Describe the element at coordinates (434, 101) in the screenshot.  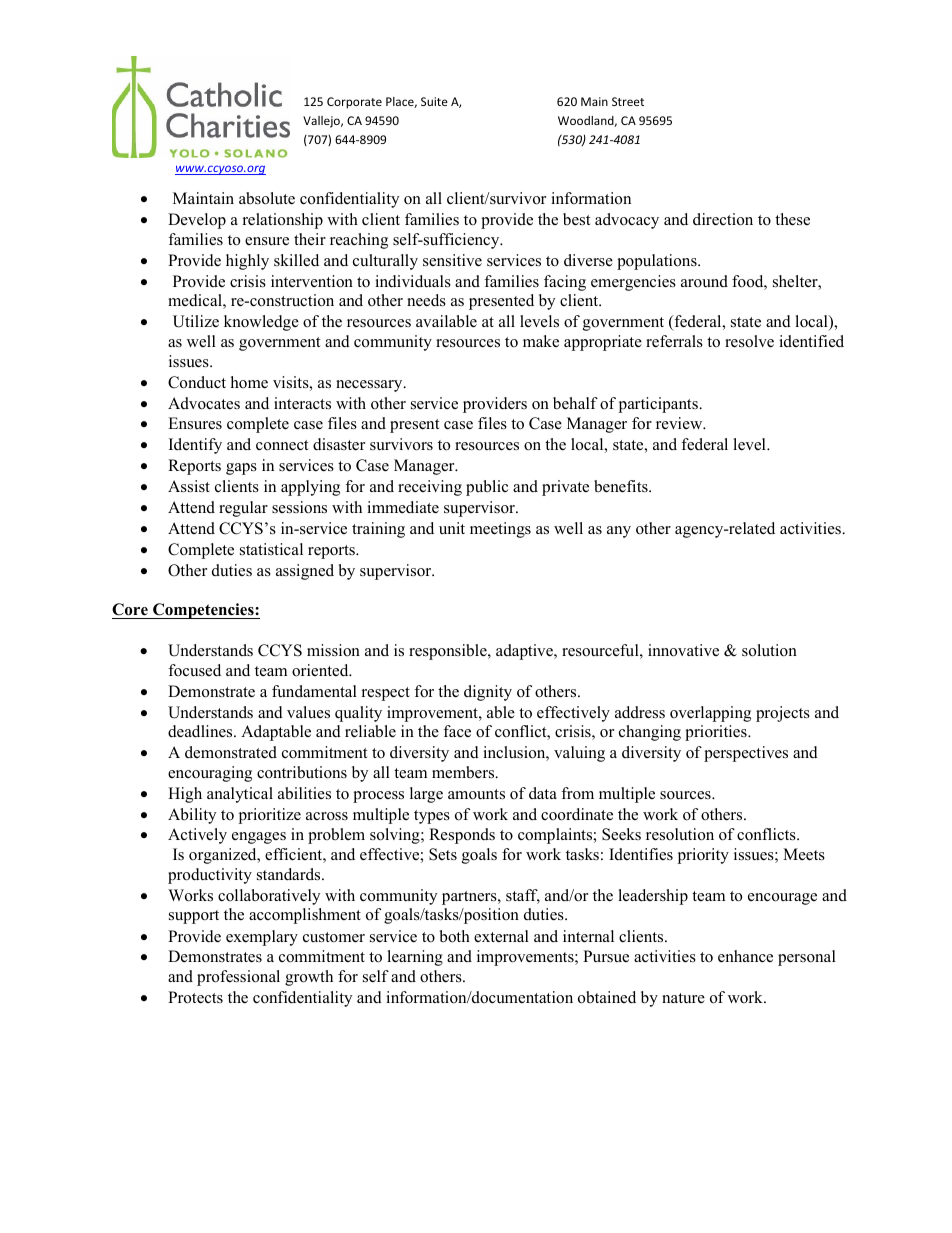
I see `Suite` at that location.
